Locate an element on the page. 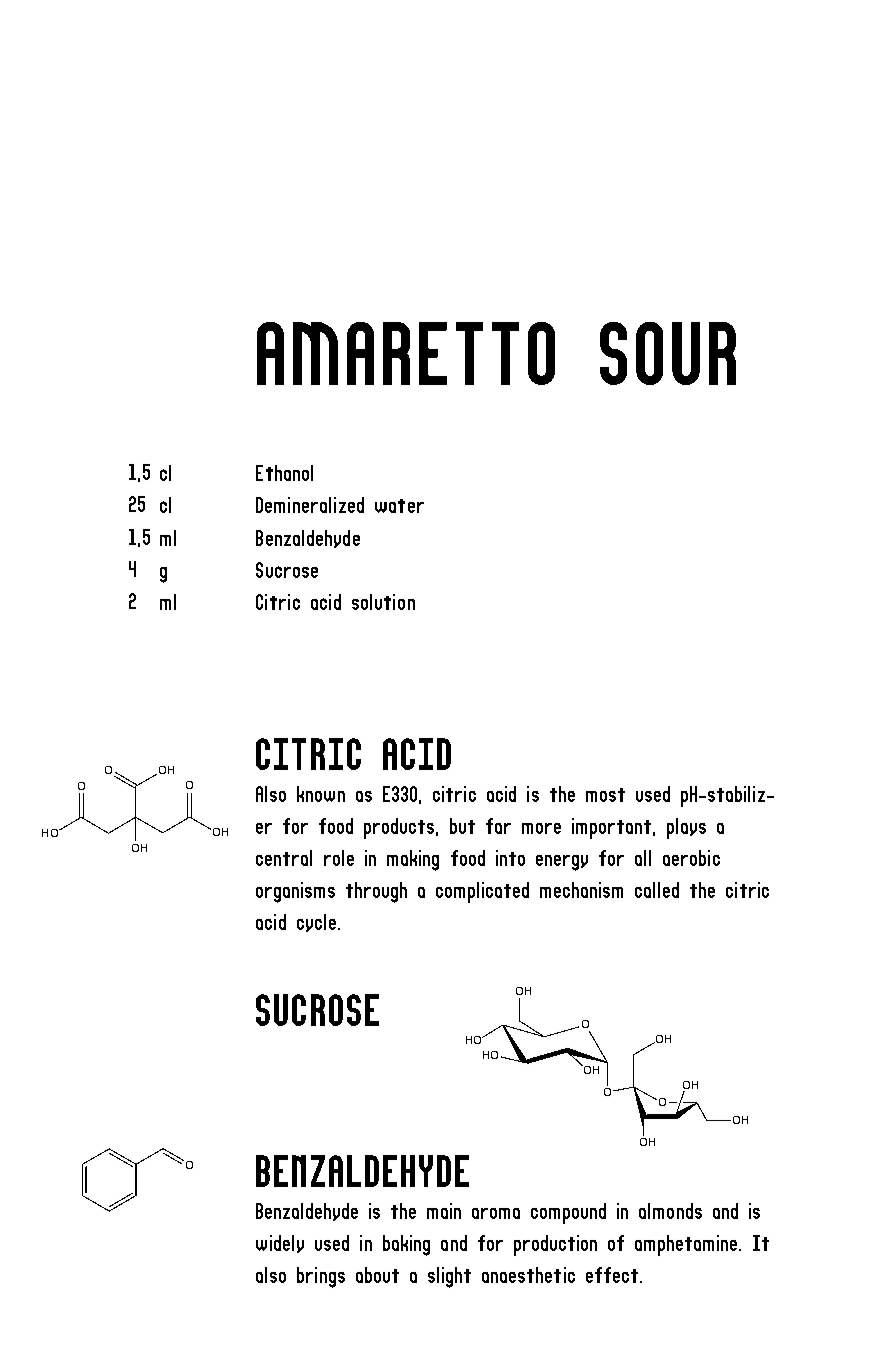 This page has width=896, height=1347. aroma is located at coordinates (496, 1213).
